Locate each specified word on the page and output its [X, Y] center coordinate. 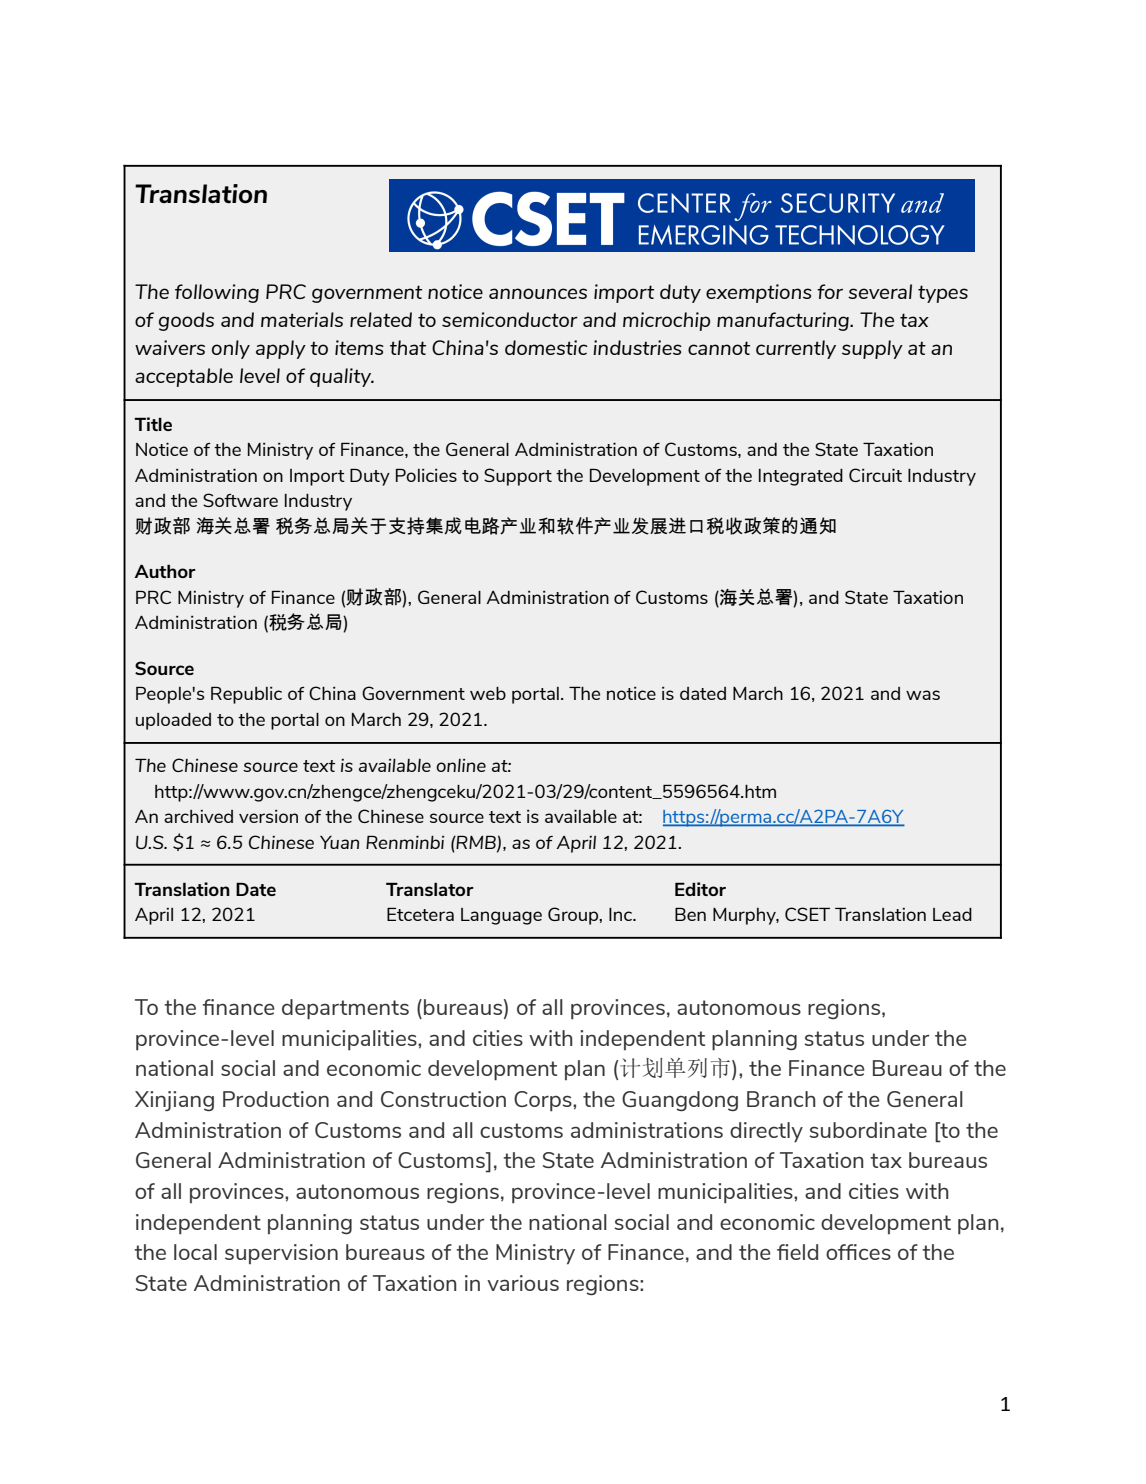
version [268, 816]
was [923, 695]
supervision [281, 1254]
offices [858, 1252]
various [523, 1283]
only [231, 349]
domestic [546, 347]
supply [872, 349]
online [461, 765]
